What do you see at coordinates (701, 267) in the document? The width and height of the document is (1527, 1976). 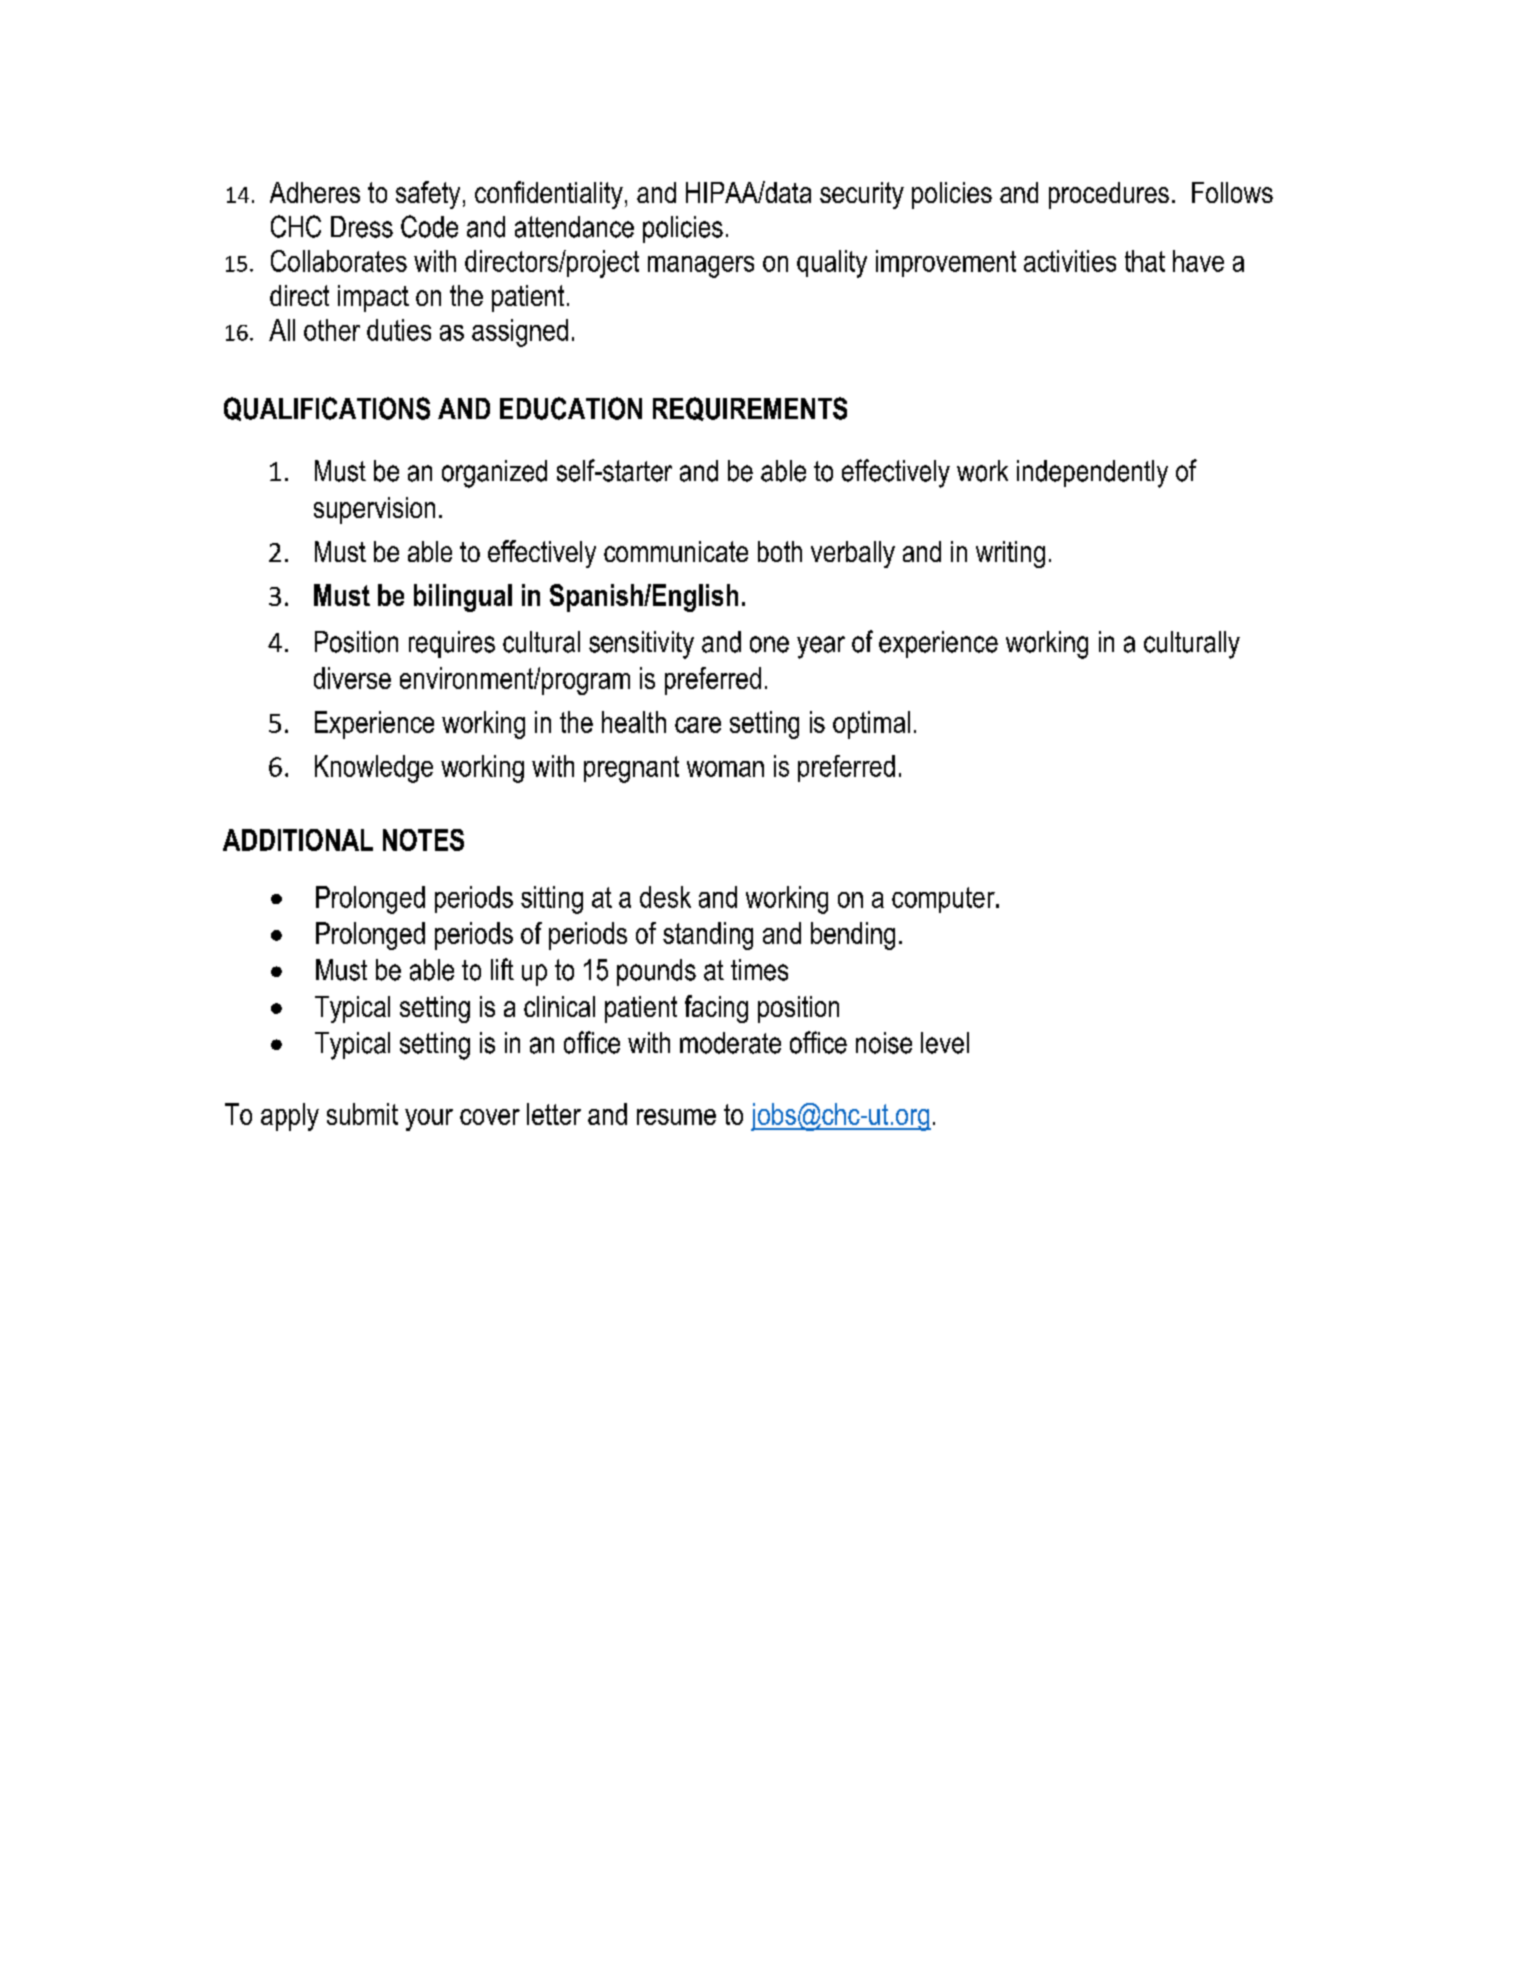 I see `managers` at bounding box center [701, 267].
